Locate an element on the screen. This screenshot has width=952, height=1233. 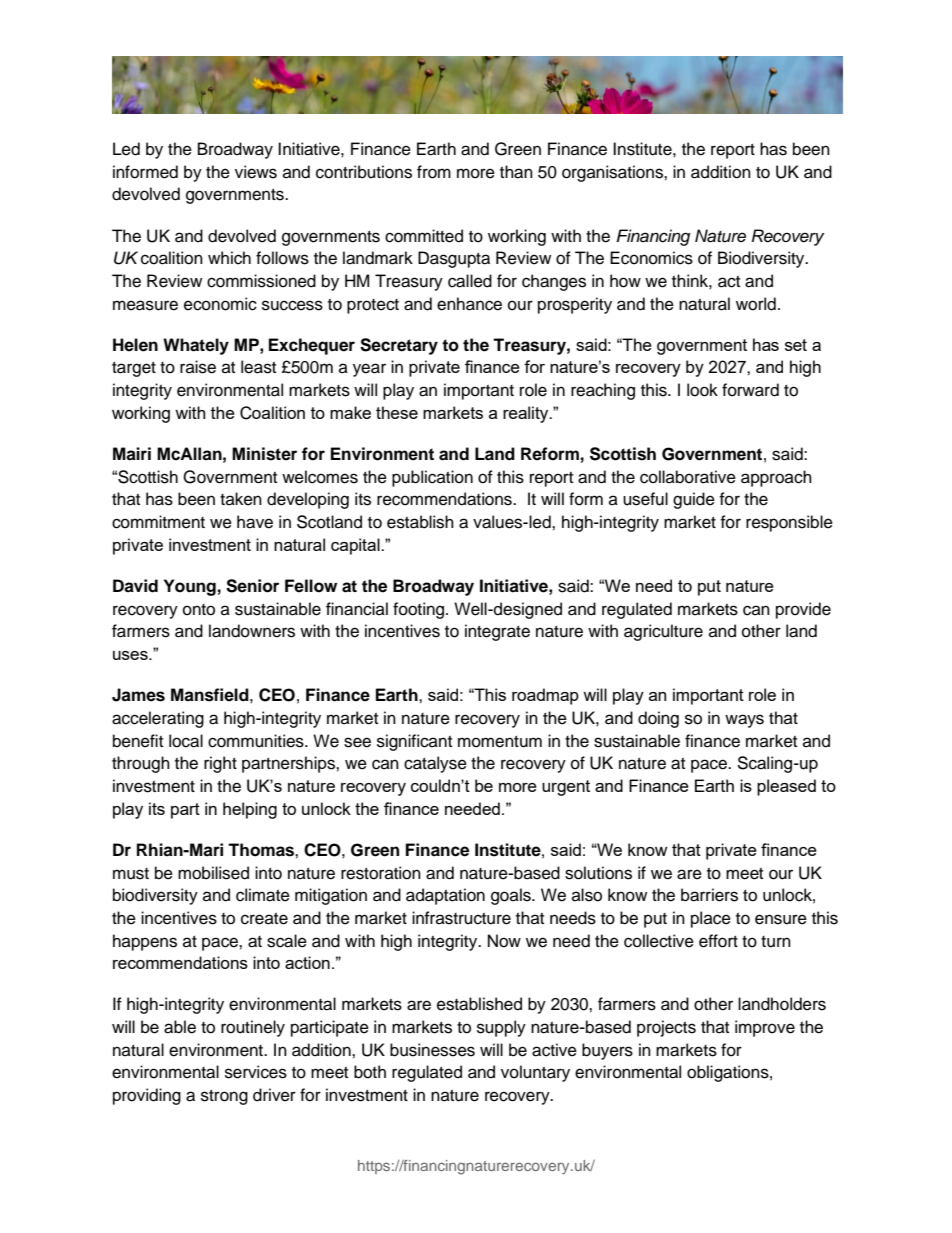
from is located at coordinates (434, 172).
